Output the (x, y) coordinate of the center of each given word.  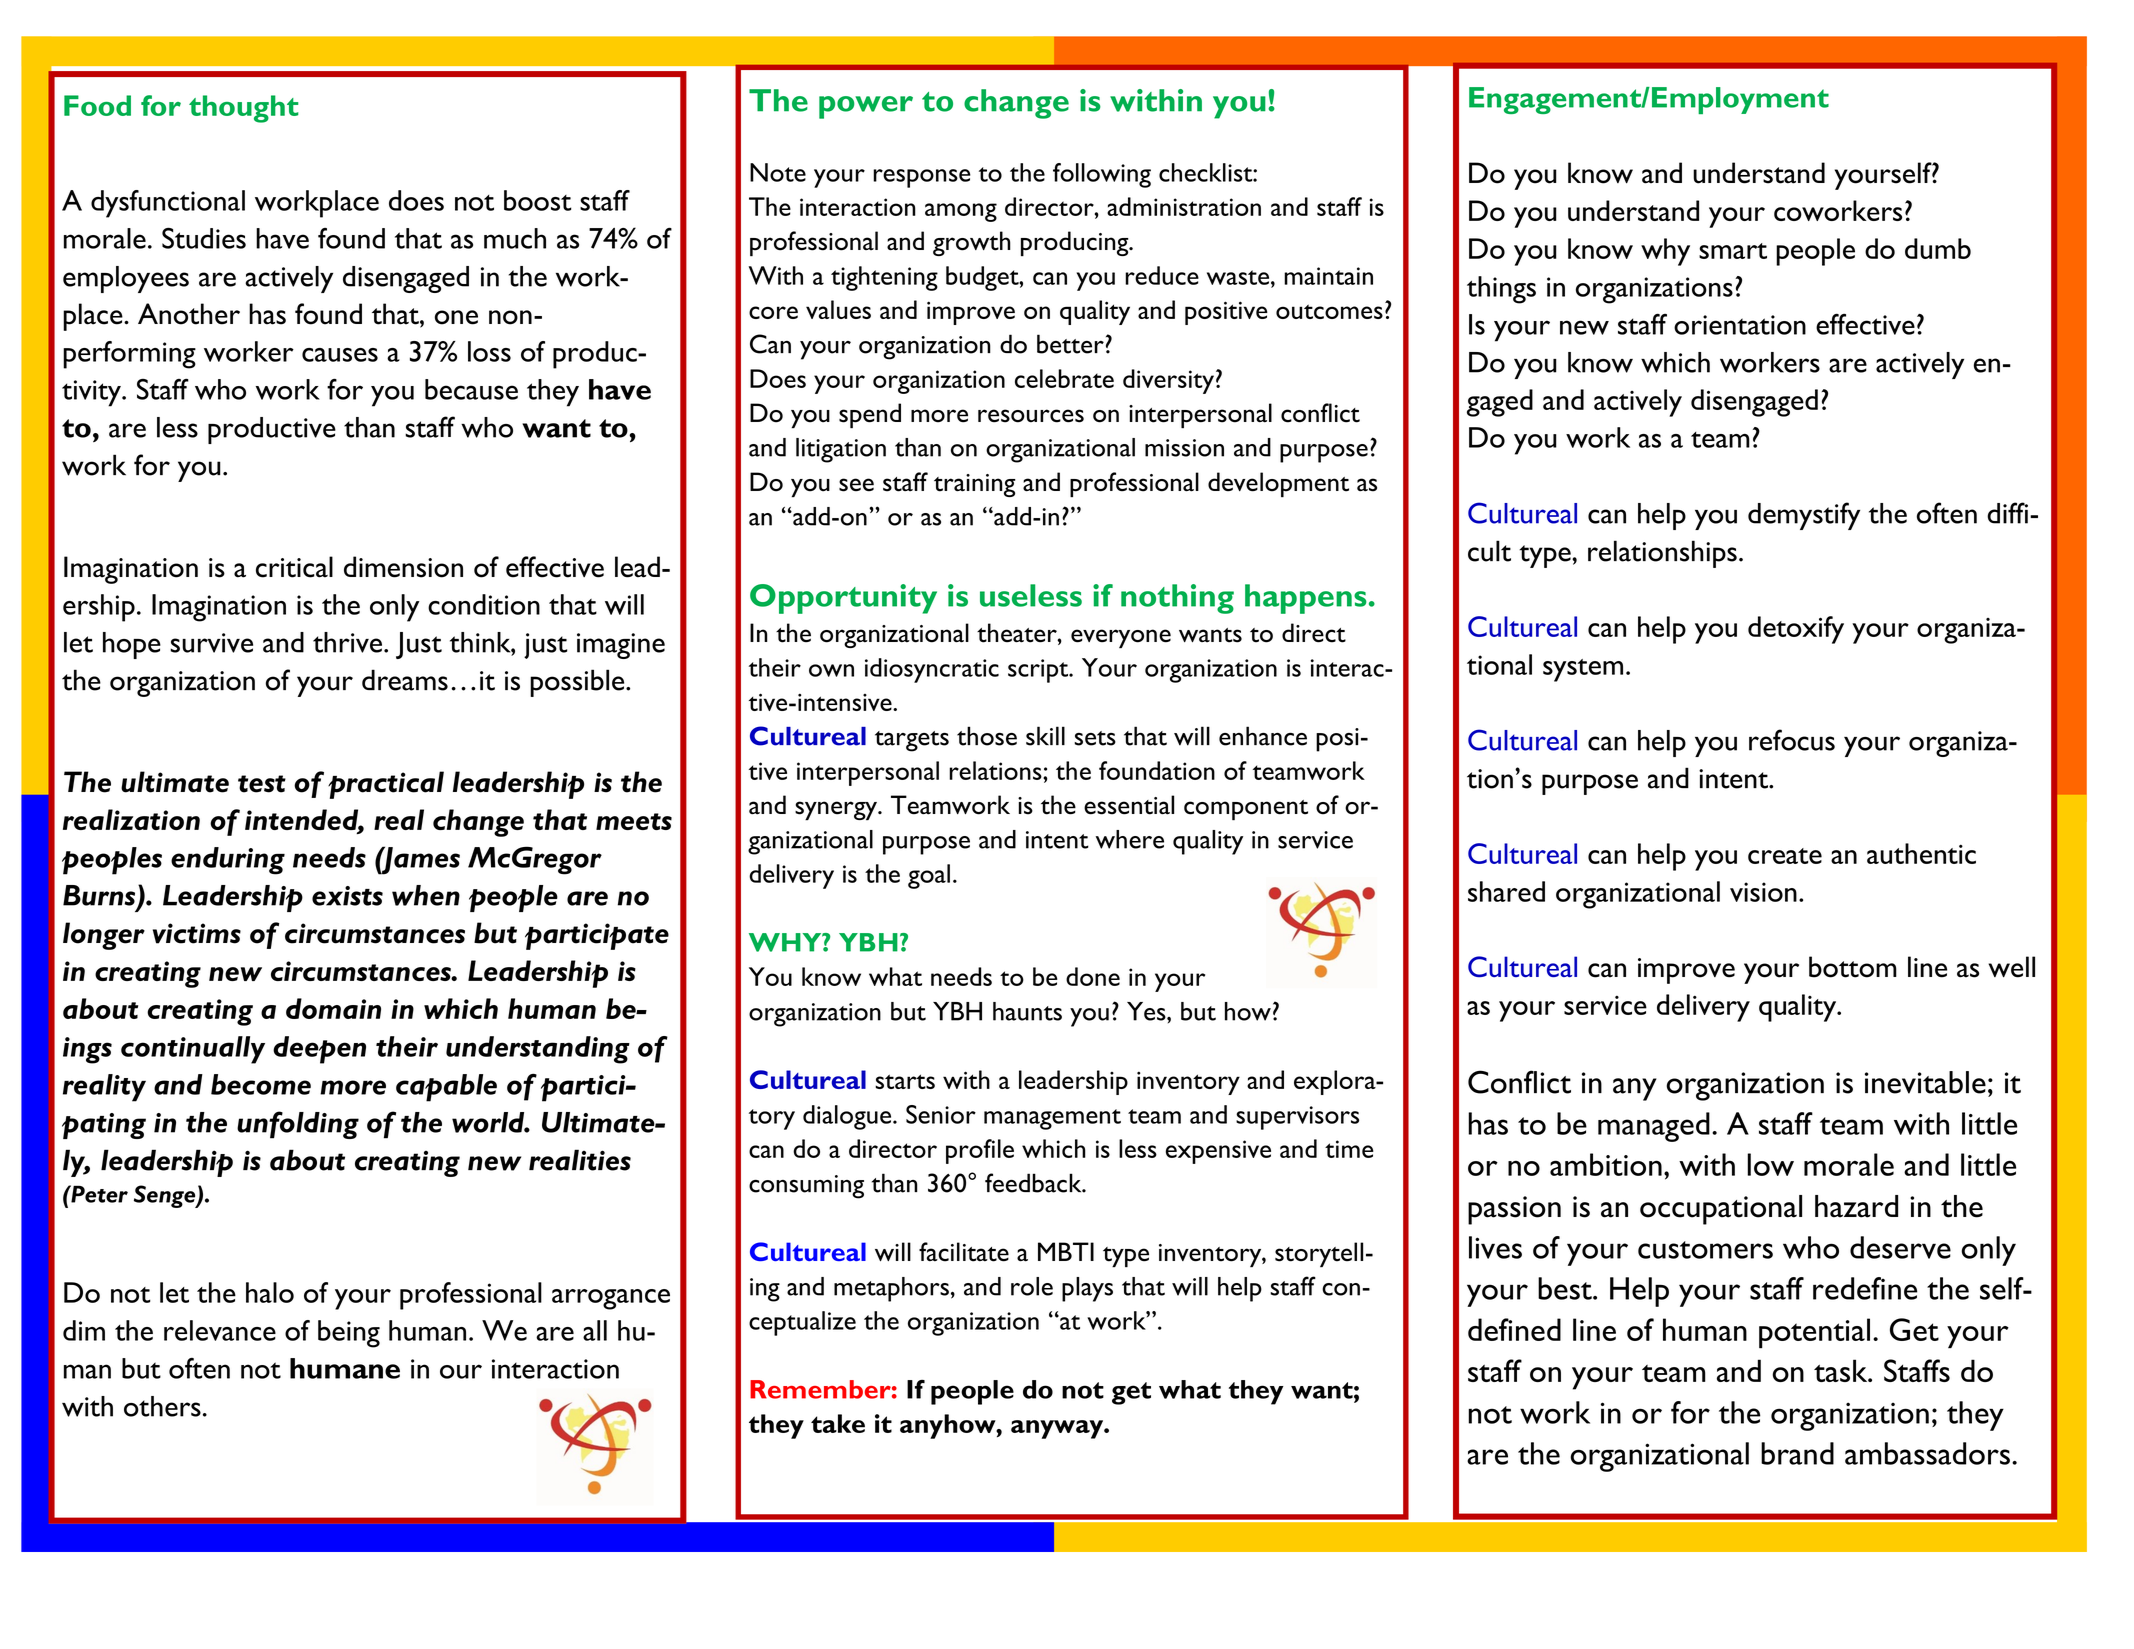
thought (244, 109)
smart (1733, 251)
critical (294, 567)
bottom (1853, 967)
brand (1797, 1453)
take (838, 1423)
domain (333, 1008)
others (162, 1406)
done (1093, 976)
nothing (1177, 599)
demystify (1804, 516)
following (1102, 175)
